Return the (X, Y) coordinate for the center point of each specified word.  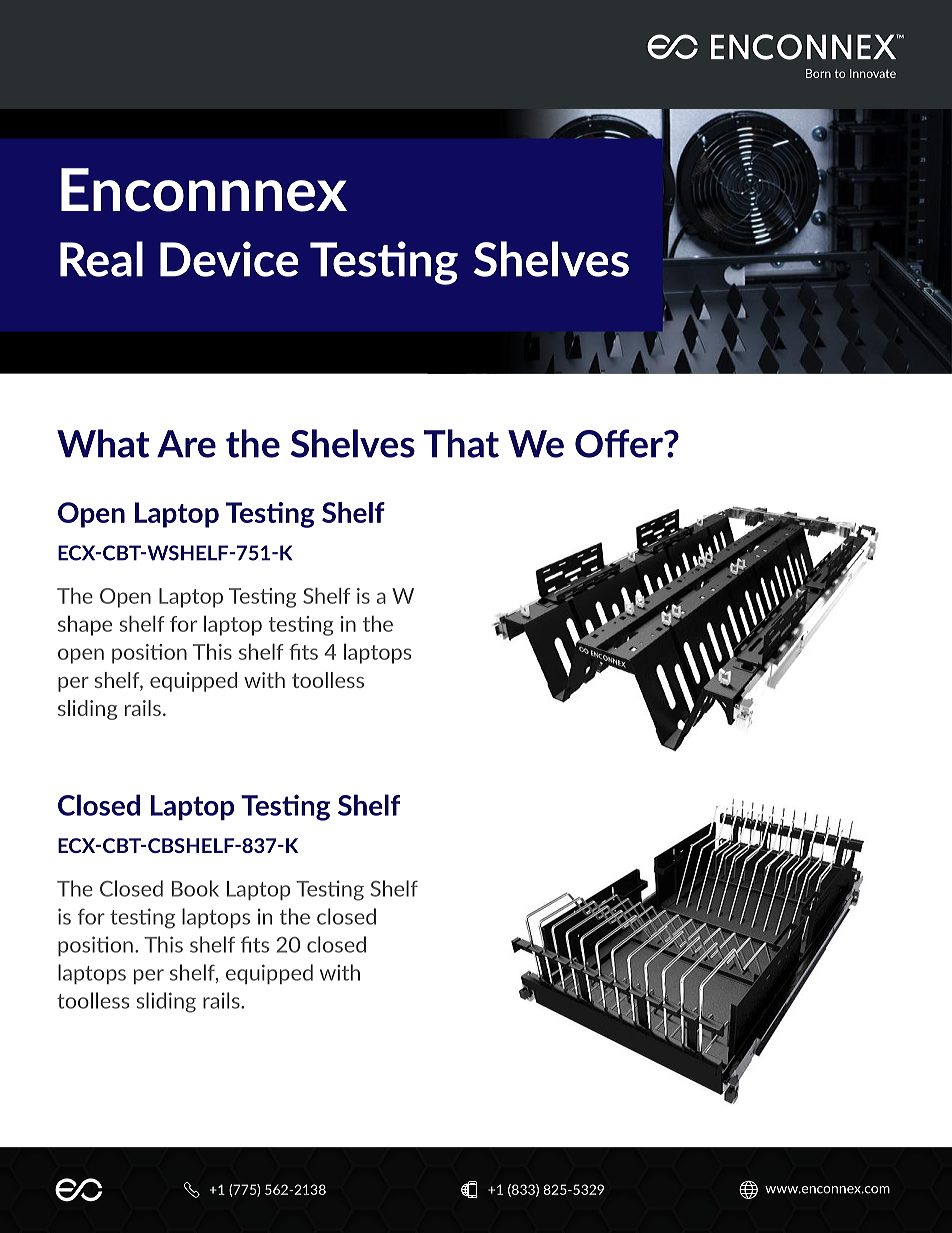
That (461, 443)
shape (85, 625)
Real (101, 259)
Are (186, 444)
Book (195, 888)
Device (229, 259)
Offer (620, 443)
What (103, 443)
